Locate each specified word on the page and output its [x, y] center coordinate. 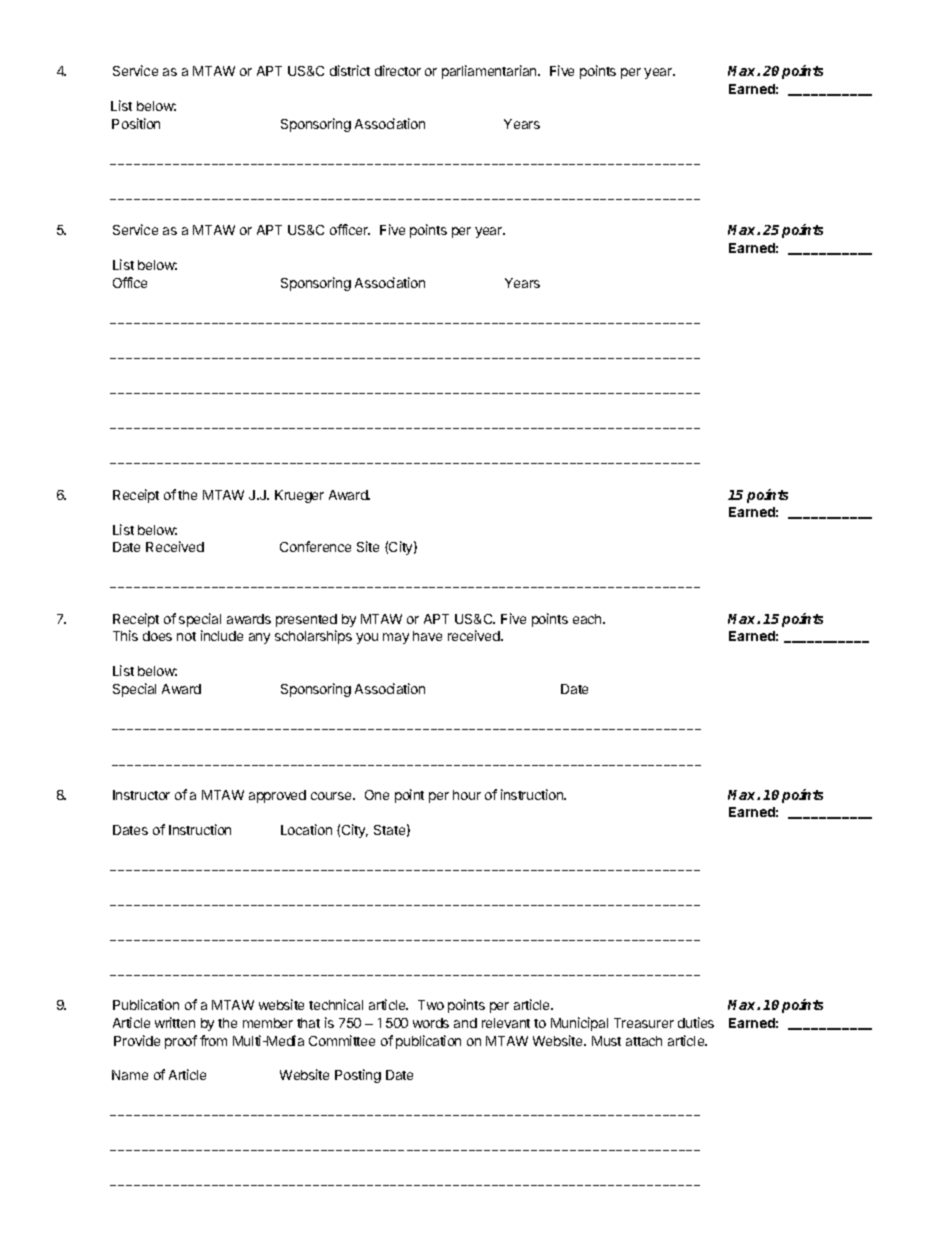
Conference [315, 546]
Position [136, 123]
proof [181, 1042]
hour [467, 795]
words [431, 1023]
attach [644, 1041]
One [377, 795]
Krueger [299, 496]
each [588, 619]
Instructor [141, 795]
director [398, 70]
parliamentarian [490, 72]
